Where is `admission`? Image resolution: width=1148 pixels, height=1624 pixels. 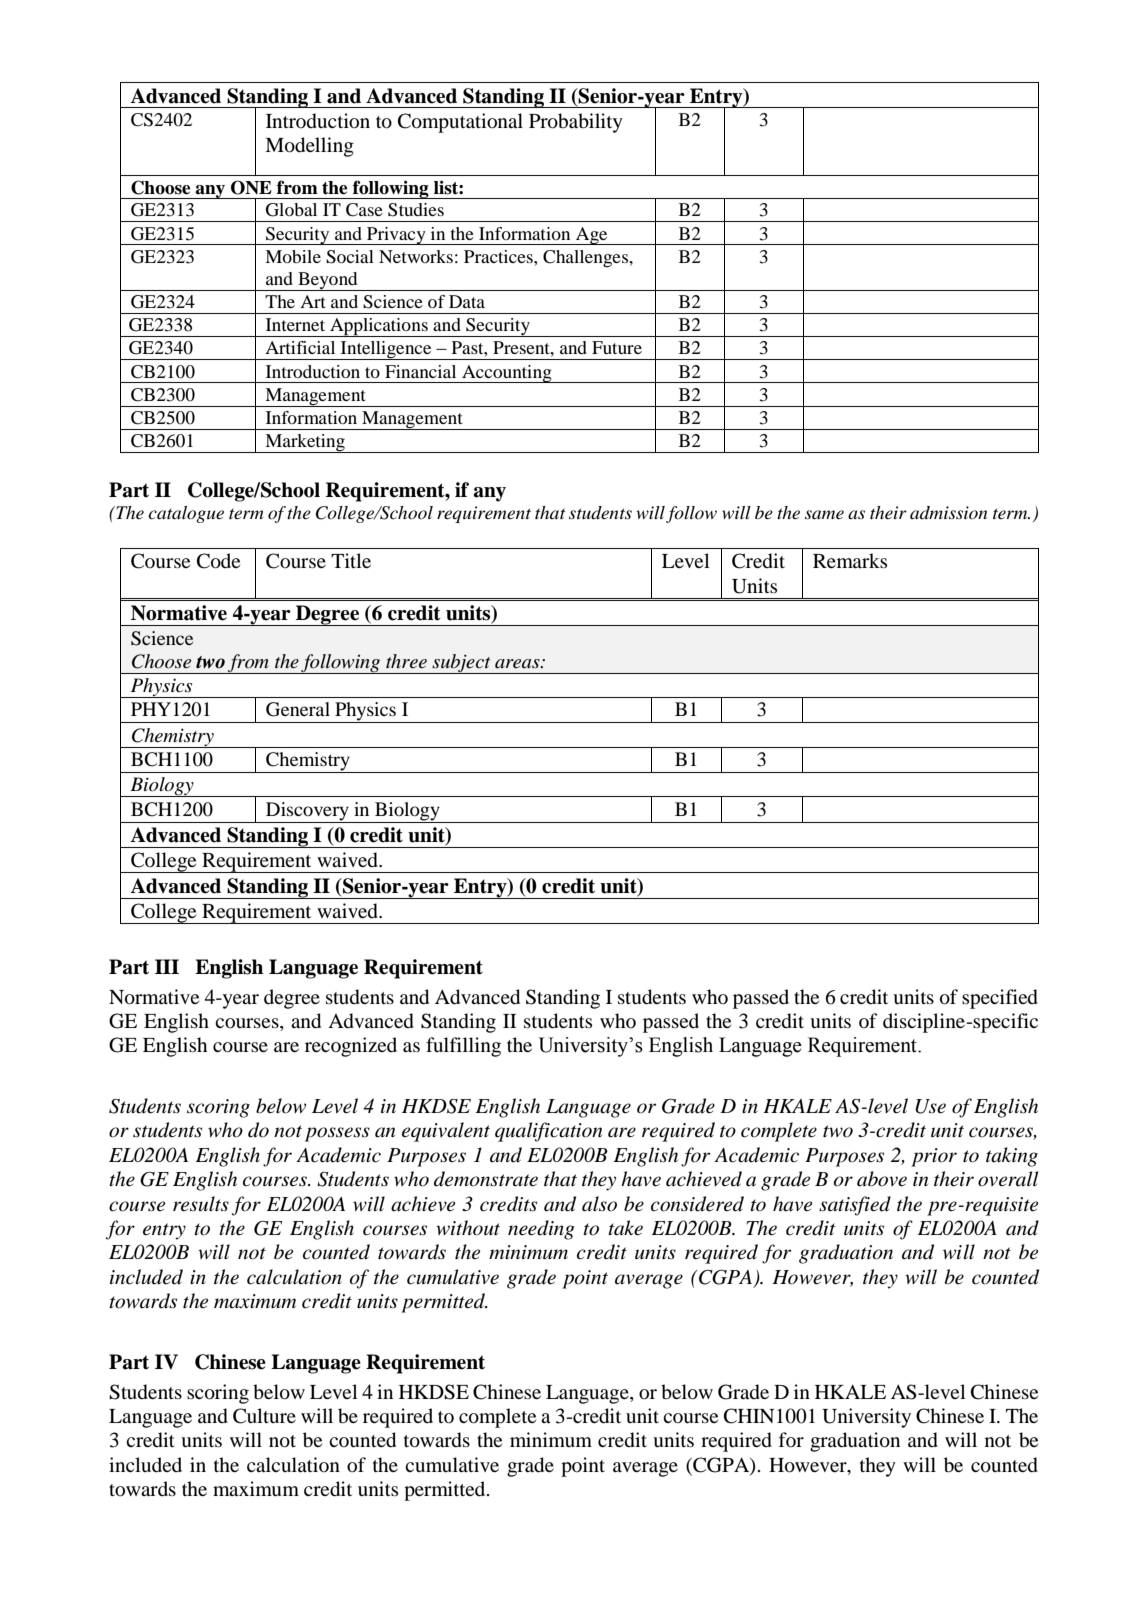 admission is located at coordinates (948, 512).
